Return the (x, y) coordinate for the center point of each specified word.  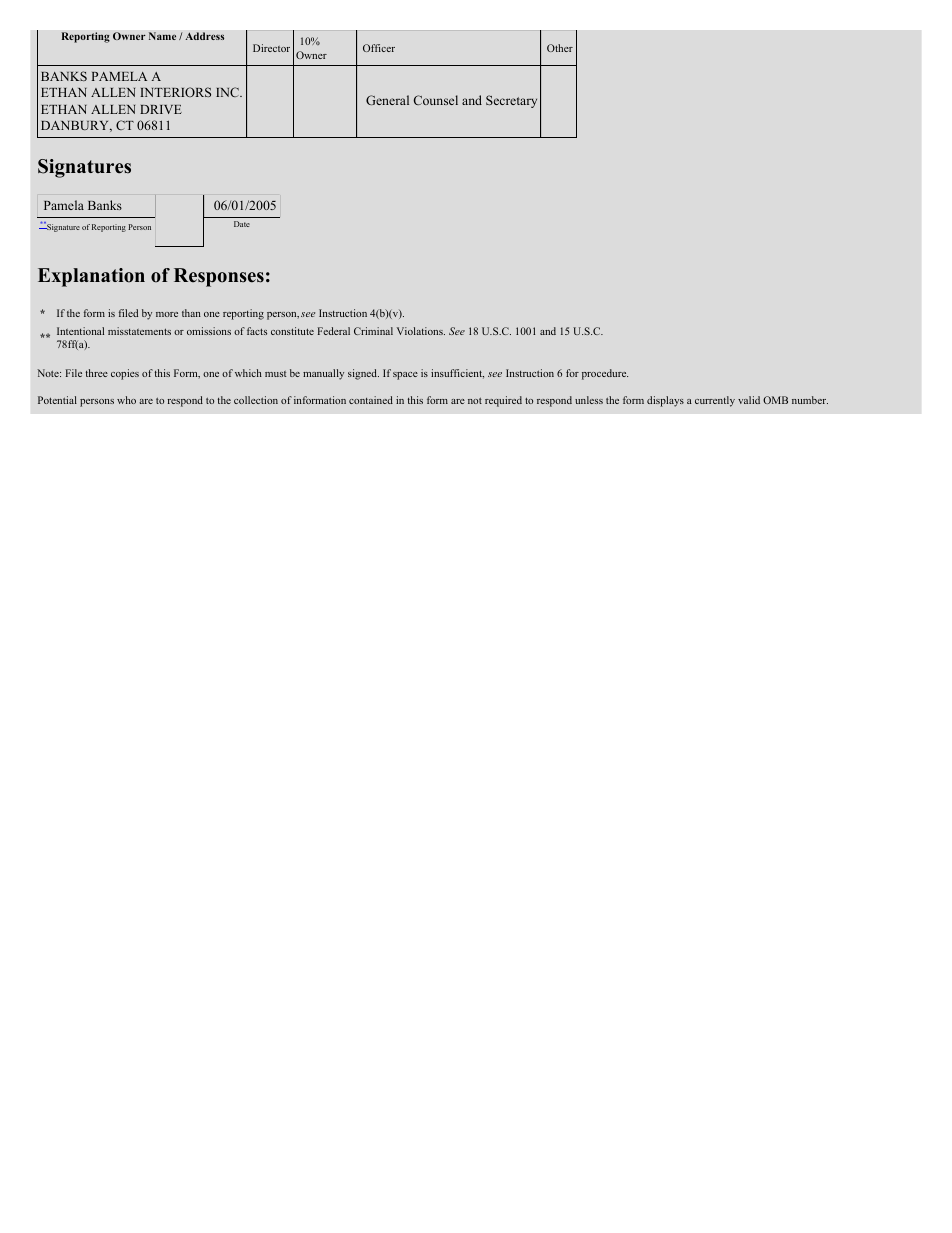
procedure (605, 374)
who (126, 400)
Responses (219, 277)
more (167, 314)
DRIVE (161, 109)
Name (162, 36)
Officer (379, 48)
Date (242, 224)
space (405, 376)
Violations (421, 331)
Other (560, 48)
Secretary (511, 101)
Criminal (373, 331)
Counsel (435, 100)
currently (715, 401)
